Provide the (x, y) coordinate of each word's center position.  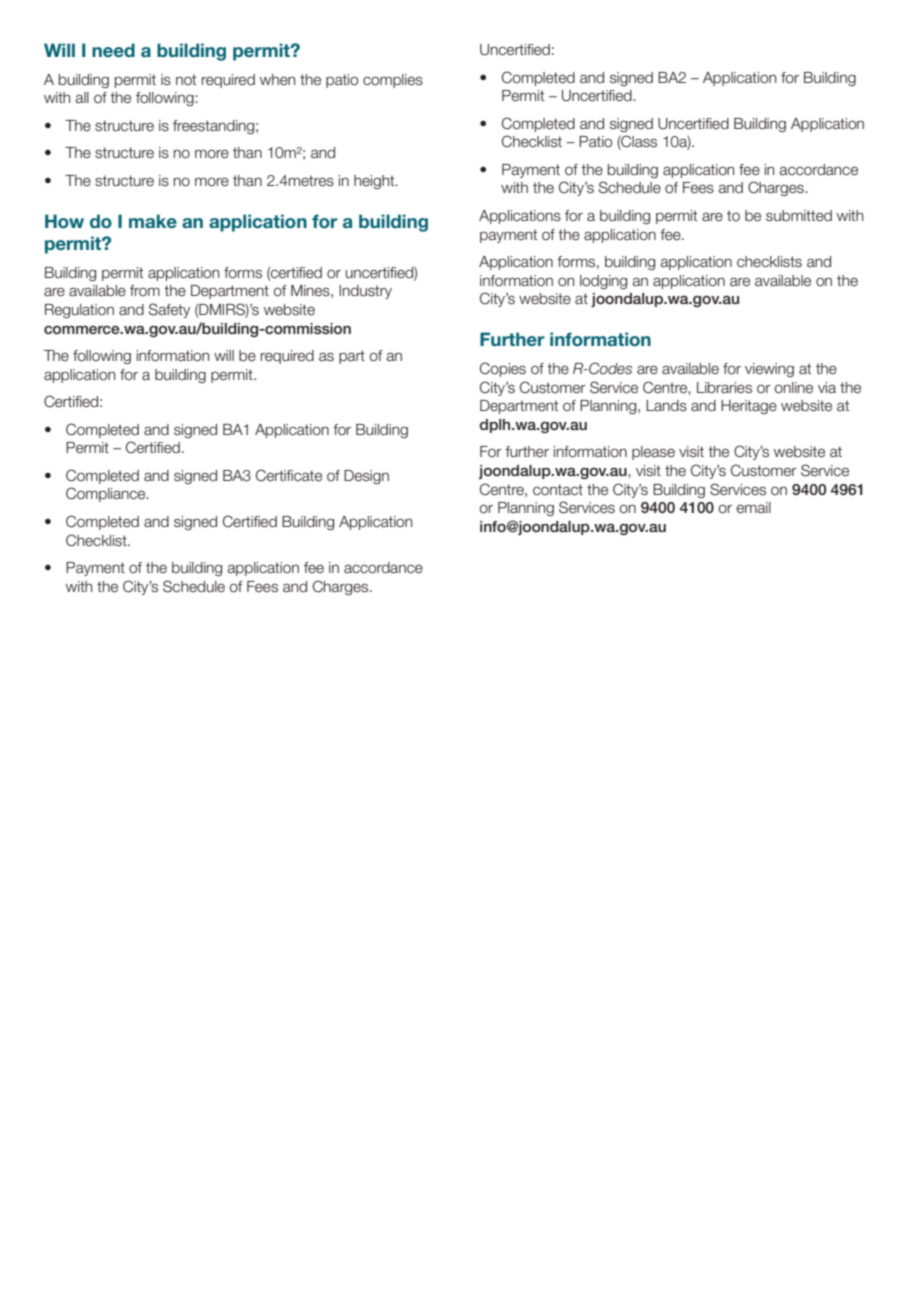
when (277, 80)
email (753, 508)
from (145, 290)
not (186, 79)
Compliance (107, 494)
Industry (365, 292)
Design (366, 477)
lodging (603, 282)
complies (393, 81)
